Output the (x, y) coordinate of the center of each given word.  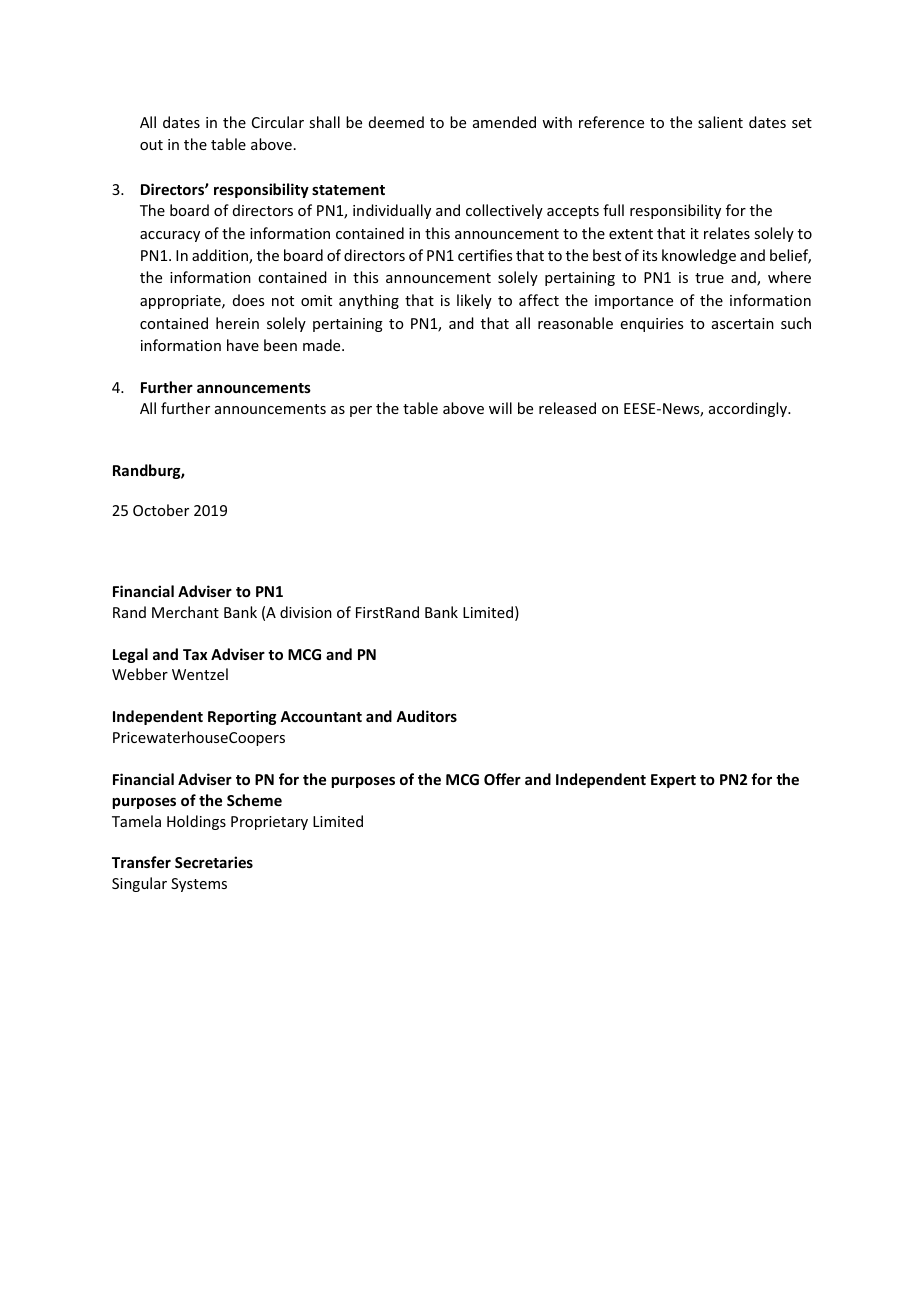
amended (504, 122)
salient (720, 122)
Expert (673, 781)
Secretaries (214, 862)
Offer (502, 779)
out (151, 145)
